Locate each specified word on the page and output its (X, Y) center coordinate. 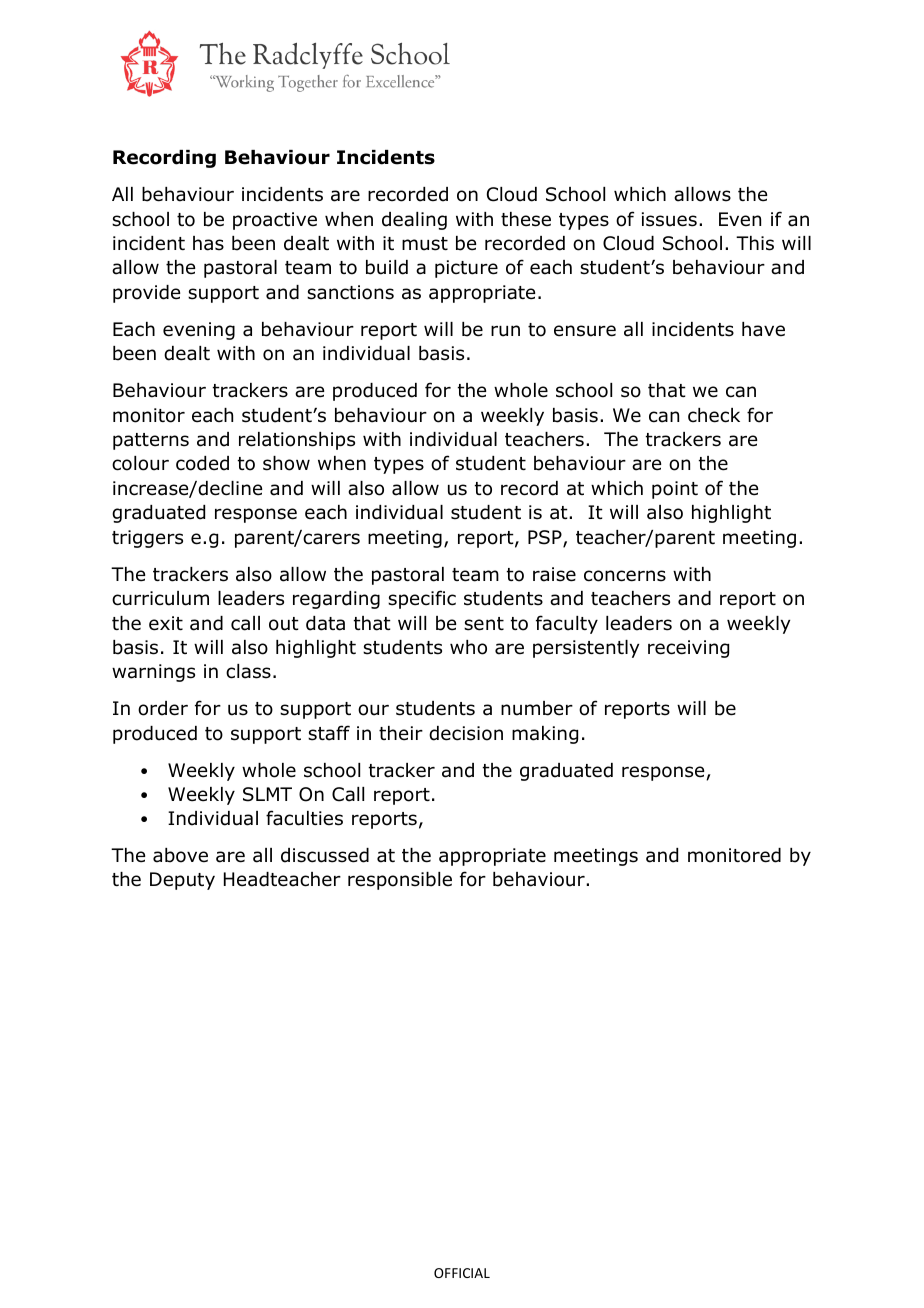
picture (466, 269)
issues (669, 219)
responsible (400, 881)
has (208, 243)
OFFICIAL (462, 1273)
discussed (325, 855)
